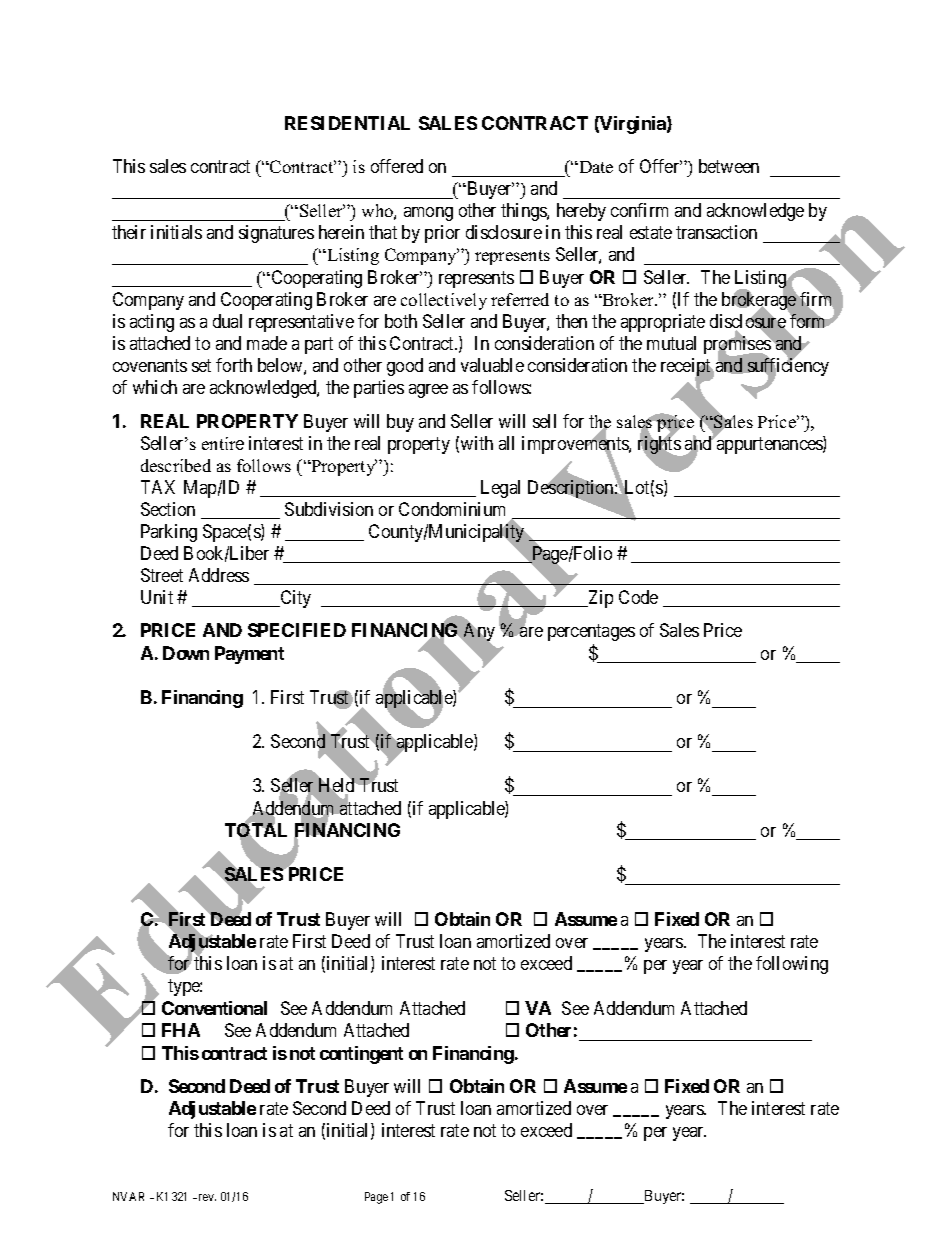 Image resolution: width=952 pixels, height=1233 pixels. I want to click on signatures, so click(276, 234).
